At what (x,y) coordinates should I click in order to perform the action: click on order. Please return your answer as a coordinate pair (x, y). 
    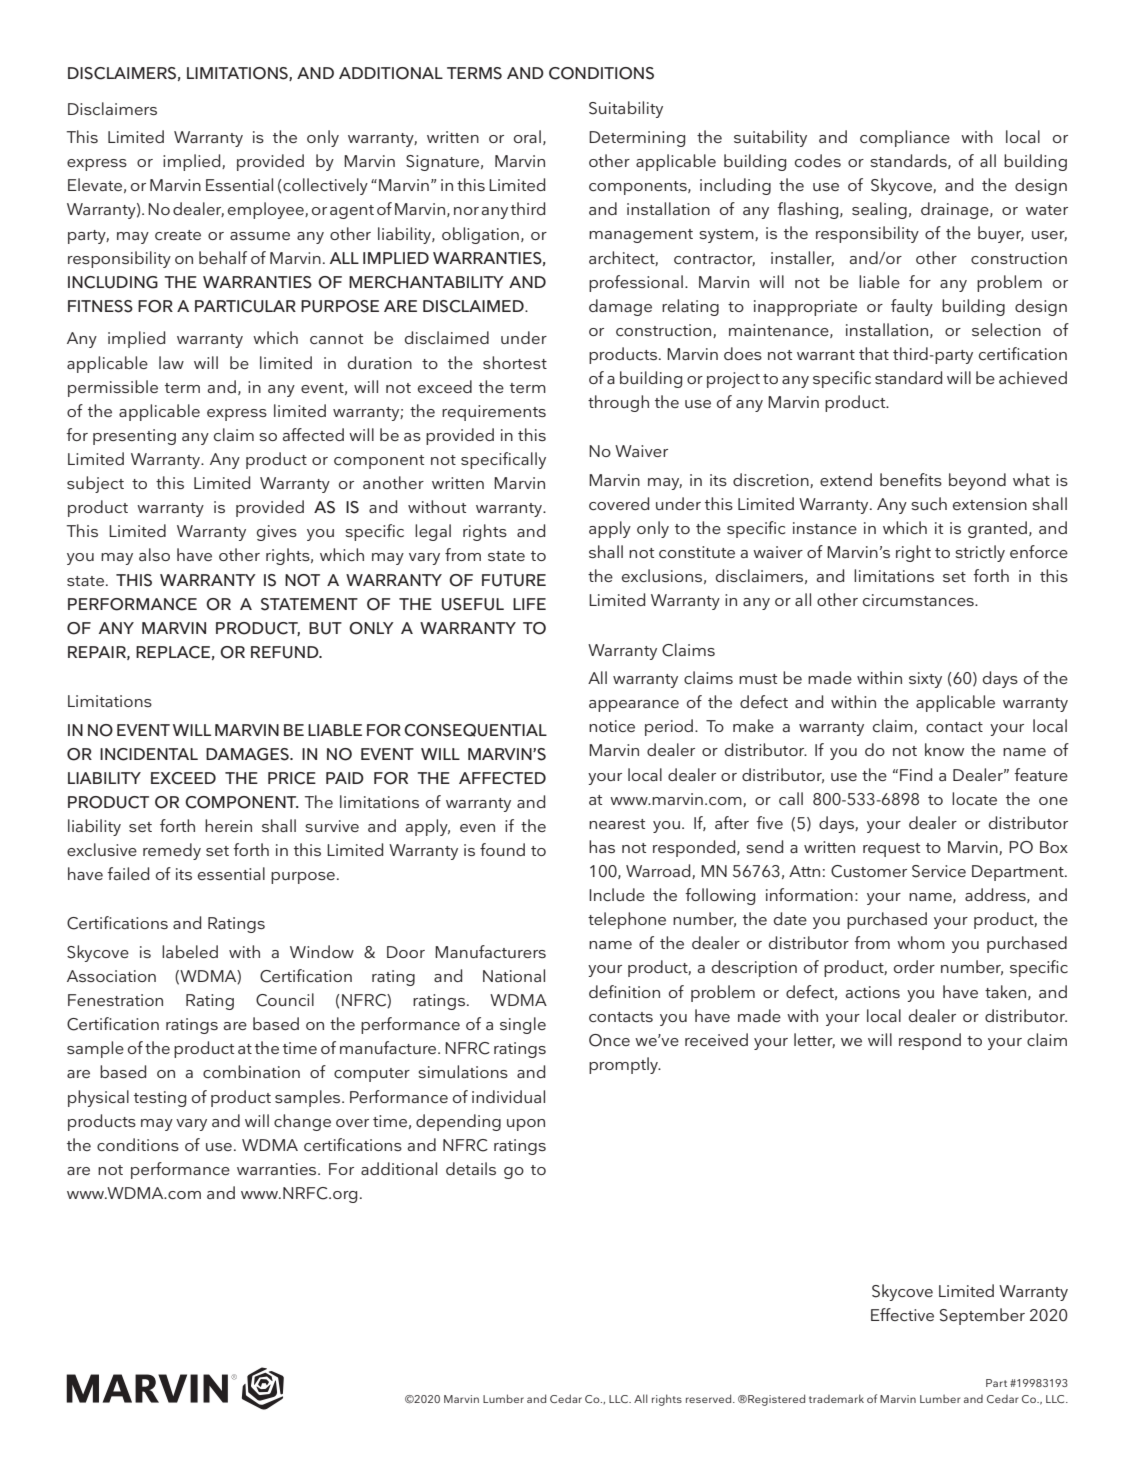
    Looking at the image, I should click on (914, 966).
